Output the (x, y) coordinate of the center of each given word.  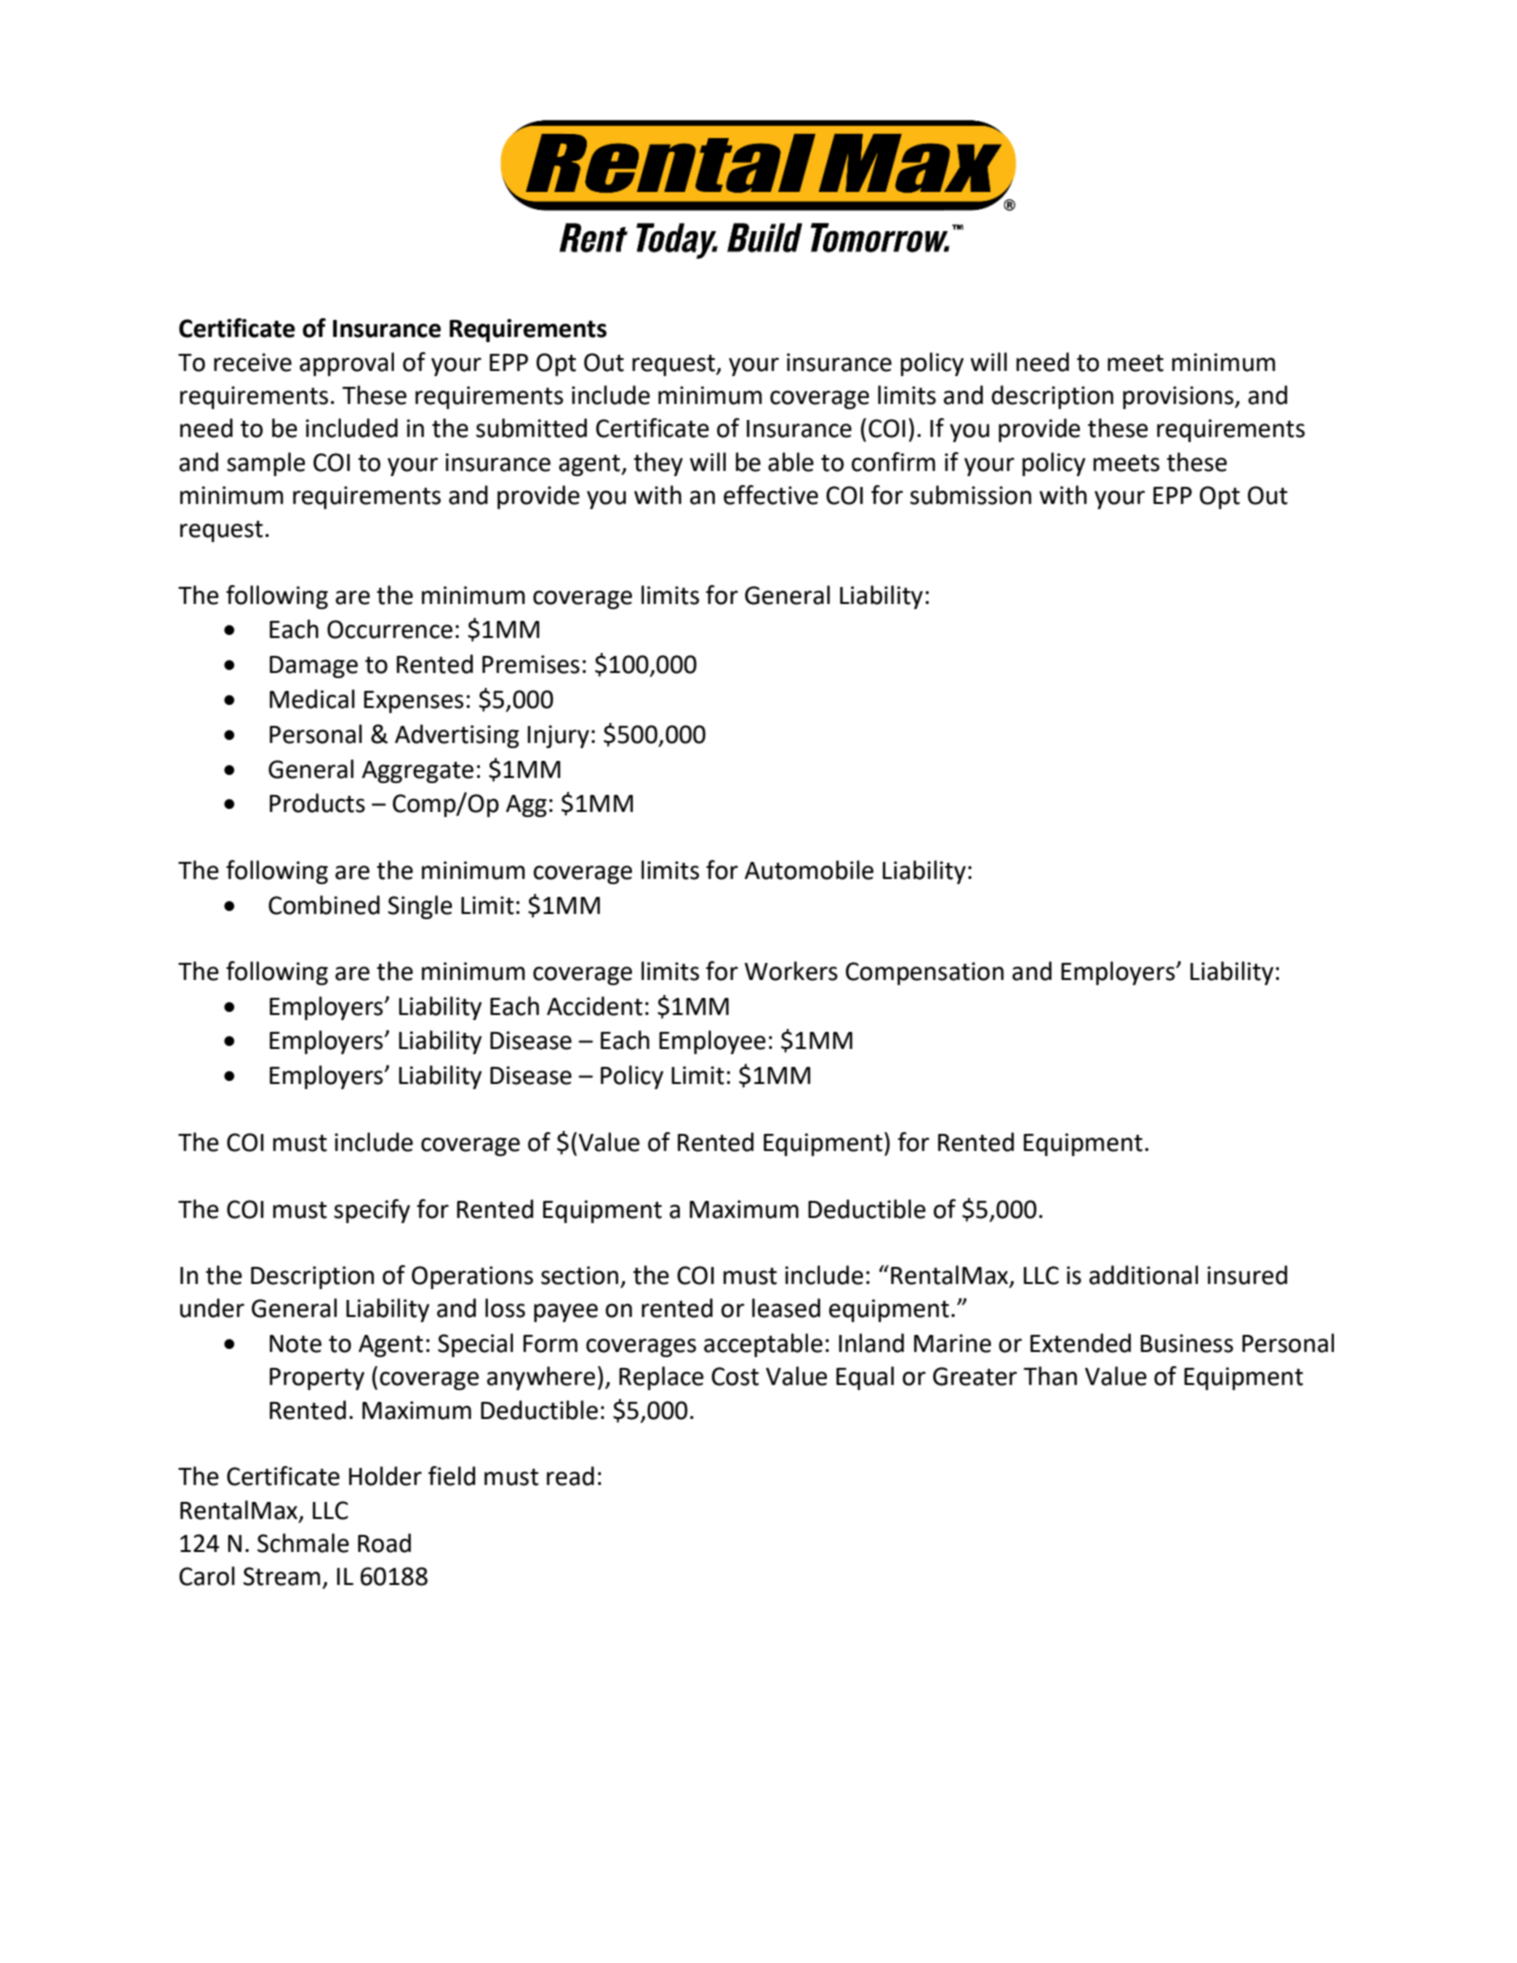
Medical (312, 699)
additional (1143, 1275)
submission (971, 495)
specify (372, 1211)
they (658, 464)
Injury (558, 736)
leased (786, 1308)
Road (384, 1543)
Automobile (809, 870)
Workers (791, 971)
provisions (1179, 397)
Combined (324, 905)
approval (346, 364)
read (570, 1476)
